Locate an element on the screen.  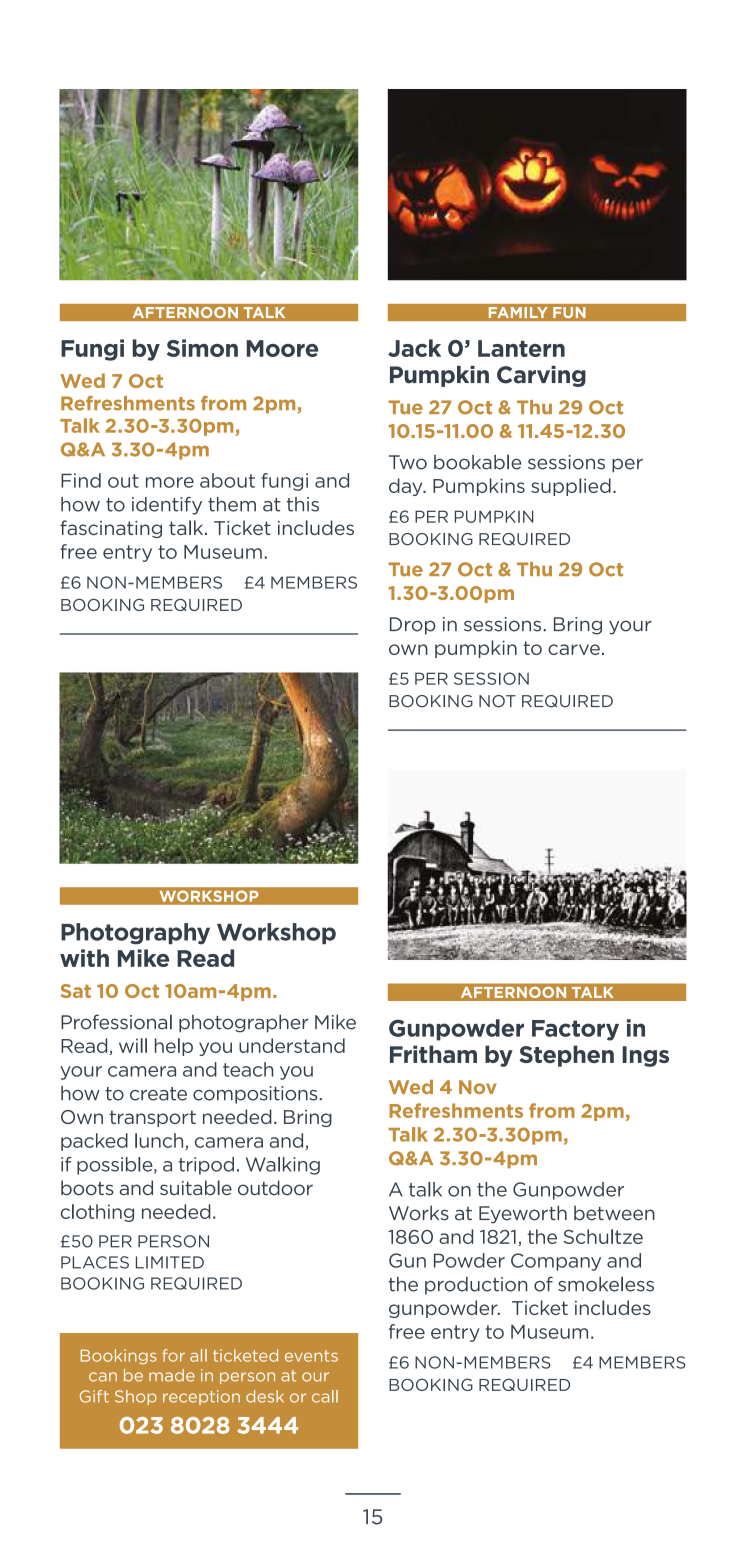
events is located at coordinates (311, 1356).
